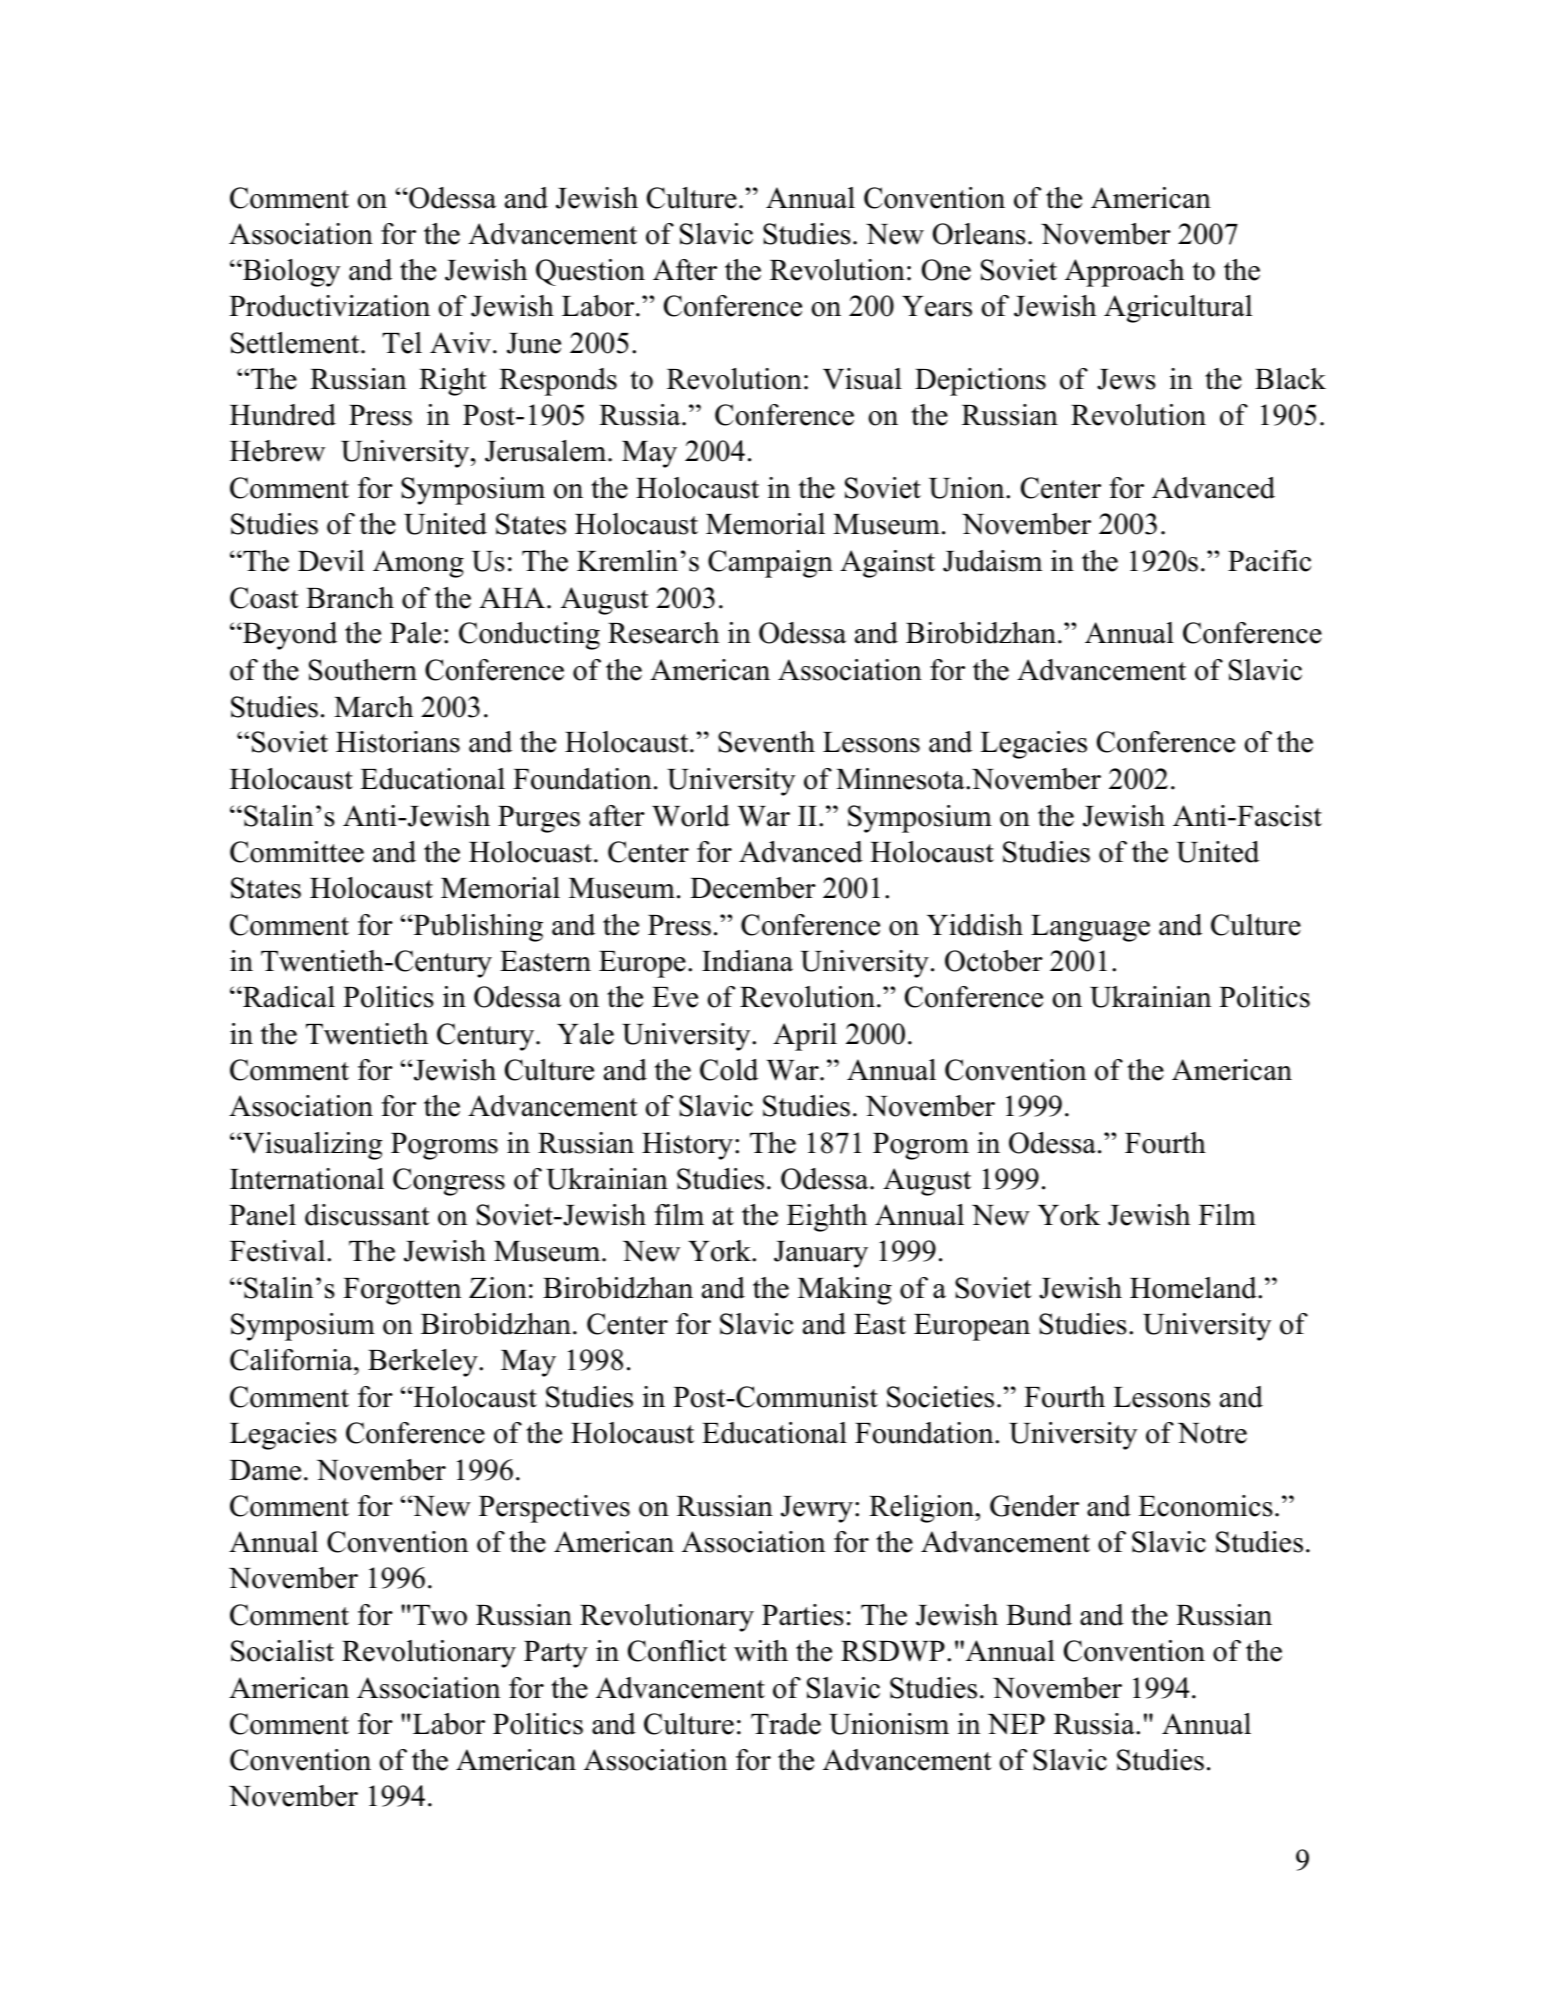 The image size is (1553, 2010). Describe the element at coordinates (402, 343) in the screenshot. I see `Tel` at that location.
